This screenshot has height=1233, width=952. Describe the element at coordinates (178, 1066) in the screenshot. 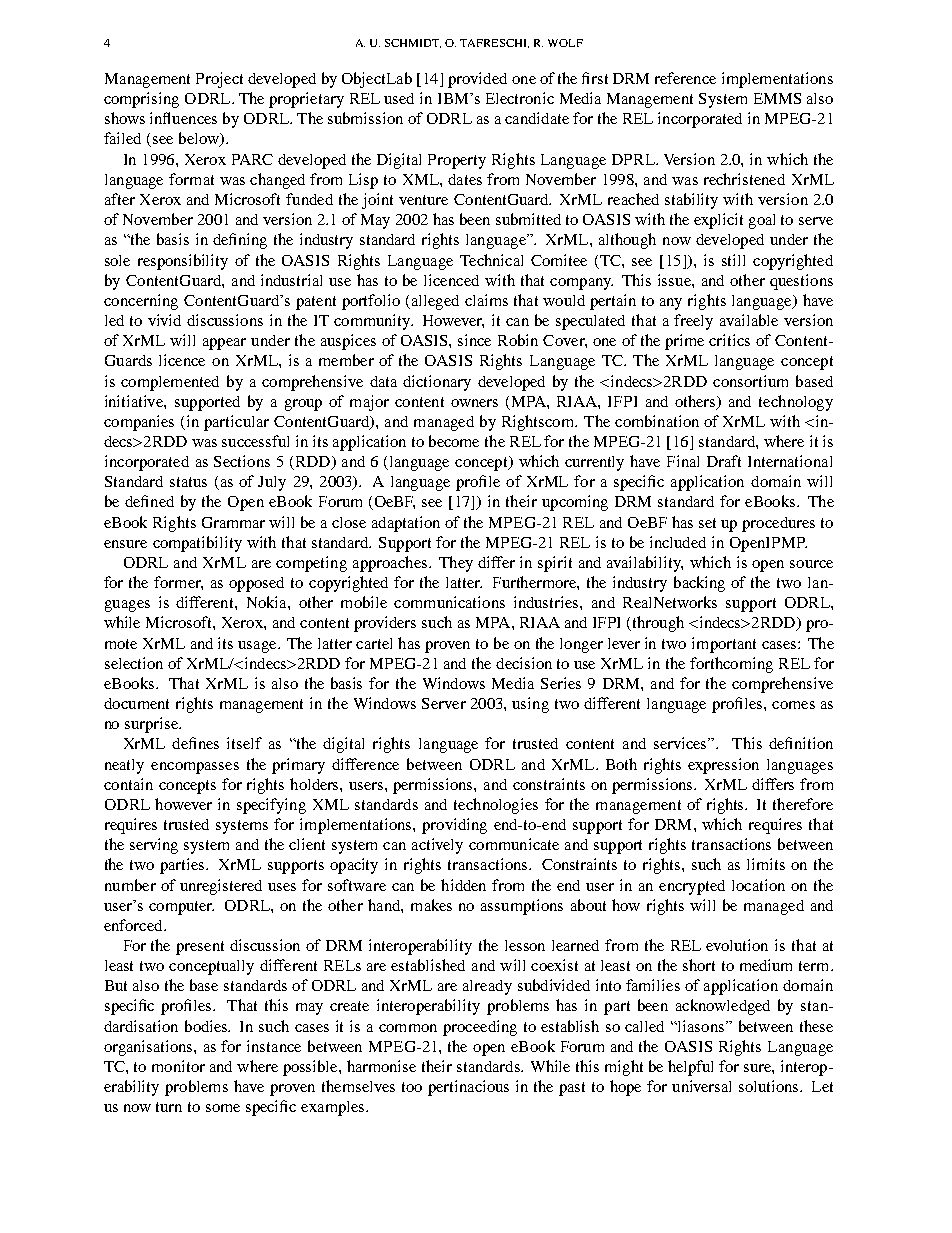

I see `monitor` at that location.
